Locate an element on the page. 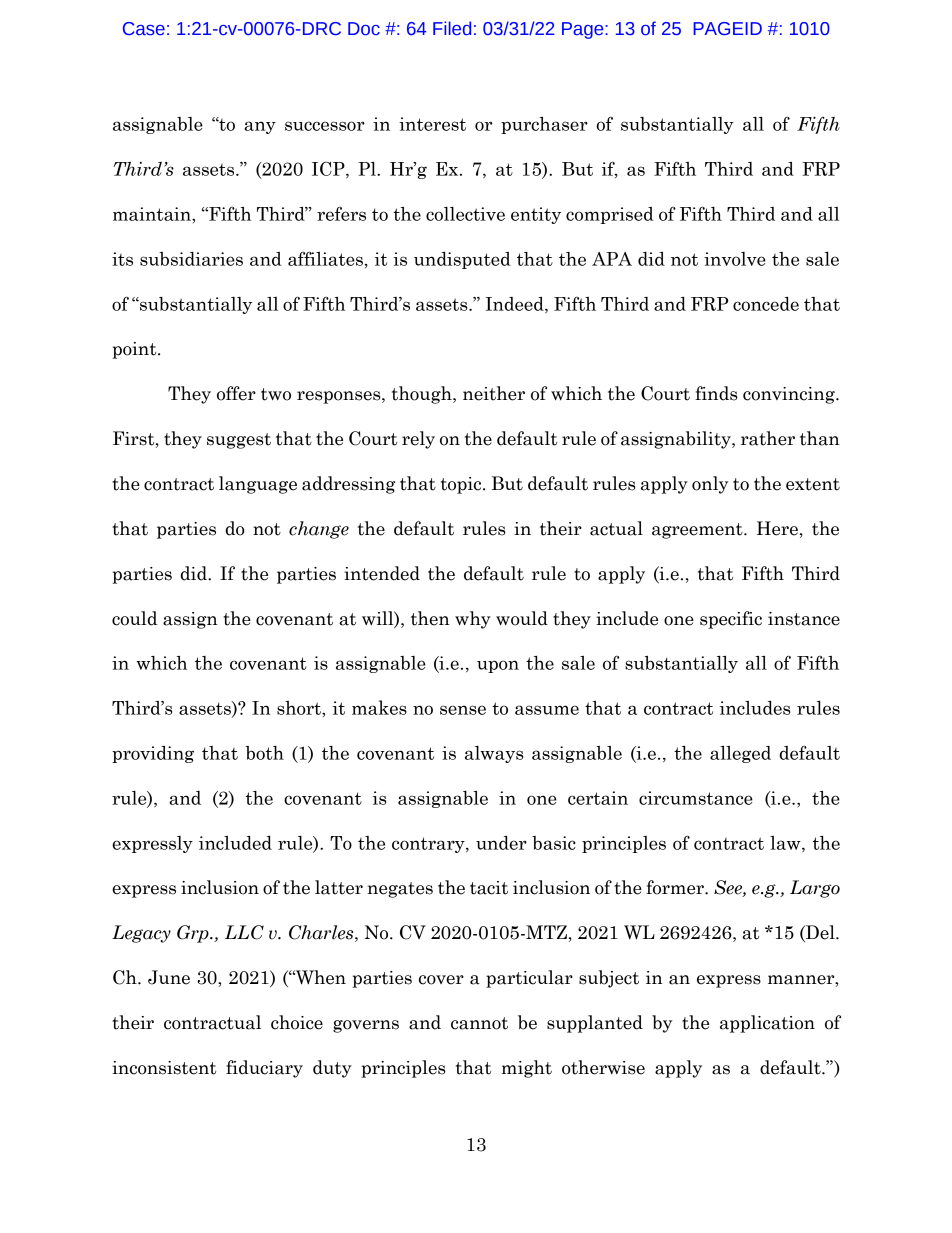 The height and width of the image is (1233, 952). Filed is located at coordinates (452, 28).
